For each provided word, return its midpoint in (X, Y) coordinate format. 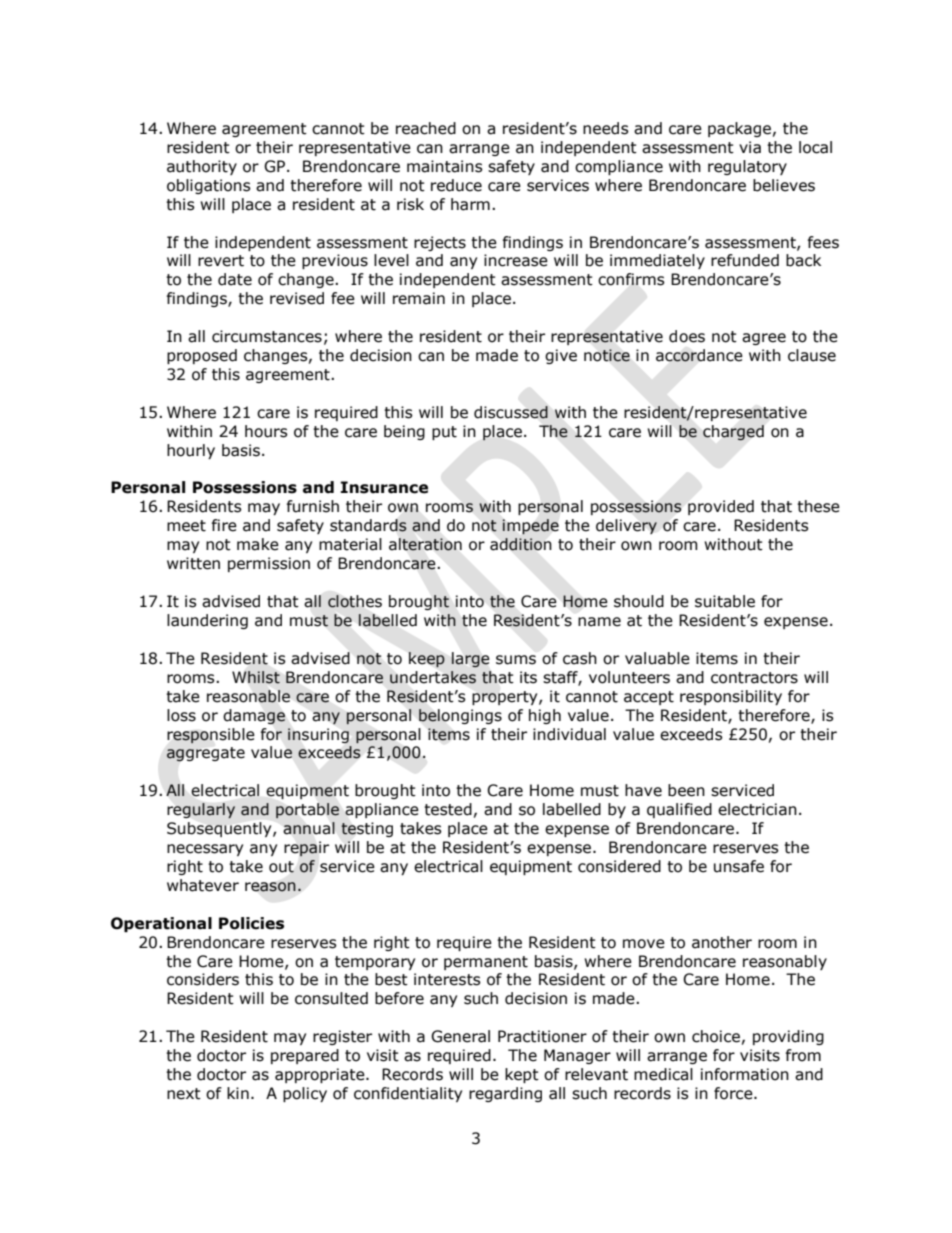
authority (202, 167)
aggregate (205, 754)
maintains (445, 166)
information (745, 1074)
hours (266, 431)
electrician (757, 809)
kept (522, 1075)
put (444, 433)
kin (238, 1093)
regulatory (747, 167)
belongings (460, 716)
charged (733, 432)
